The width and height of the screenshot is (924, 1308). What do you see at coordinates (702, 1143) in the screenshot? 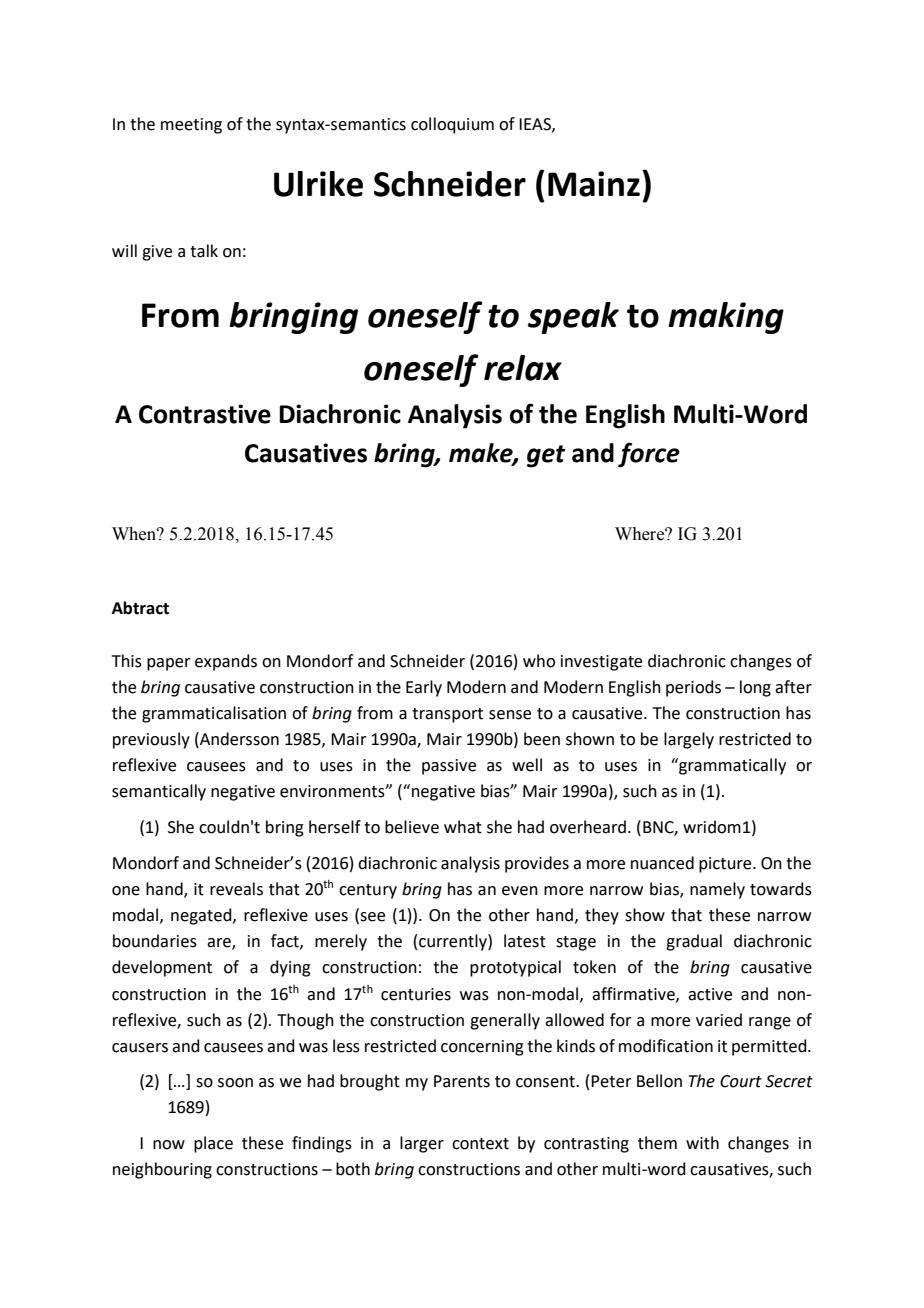
I see `with` at bounding box center [702, 1143].
